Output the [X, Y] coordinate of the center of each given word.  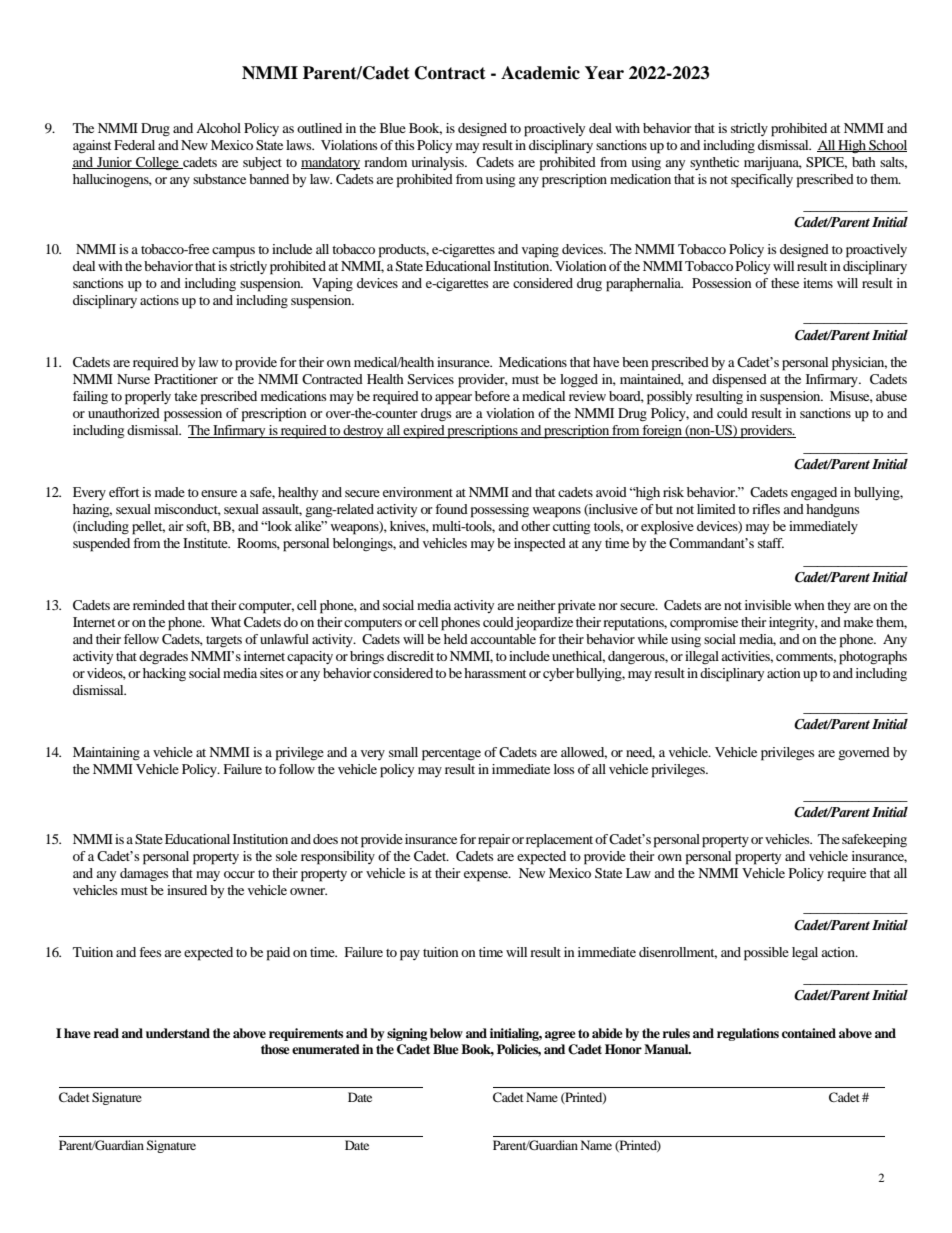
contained [809, 1033]
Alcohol [218, 128]
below [446, 1033]
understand [178, 1033]
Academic [540, 73]
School [887, 146]
